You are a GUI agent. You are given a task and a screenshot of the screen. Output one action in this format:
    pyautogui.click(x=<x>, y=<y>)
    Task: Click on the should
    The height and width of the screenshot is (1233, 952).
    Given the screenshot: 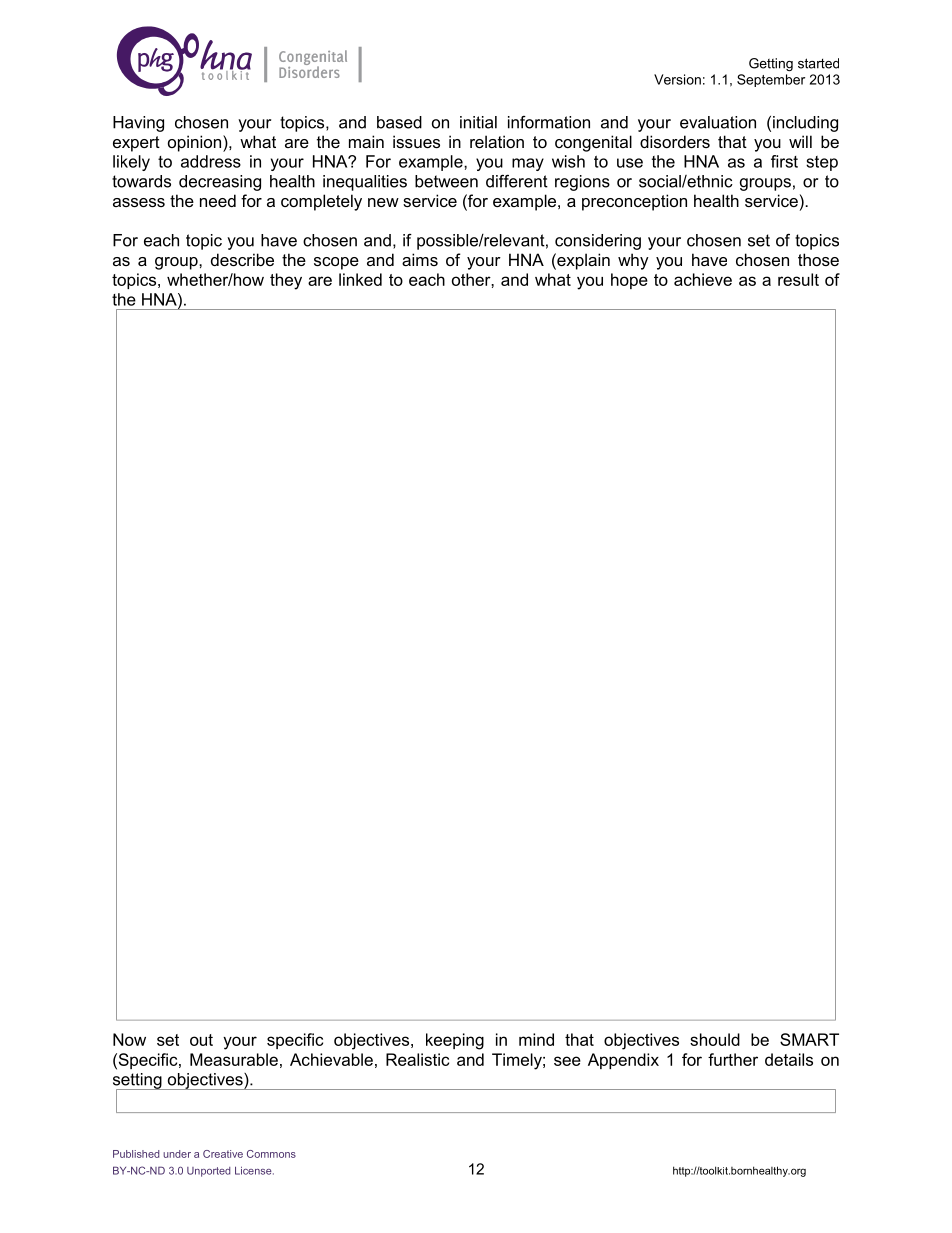 What is the action you would take?
    pyautogui.click(x=715, y=1039)
